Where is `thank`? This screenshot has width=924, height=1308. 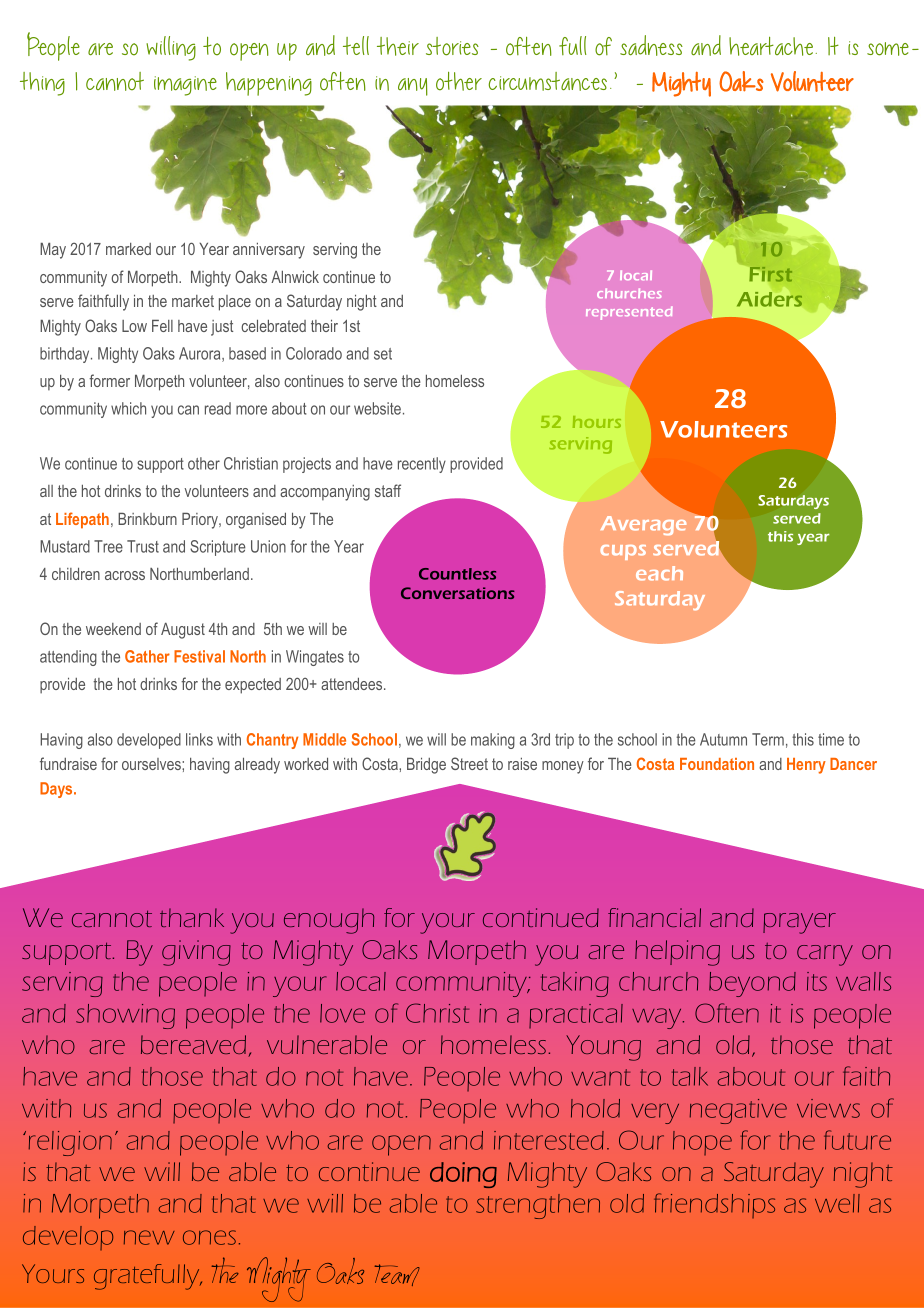 thank is located at coordinates (192, 917).
